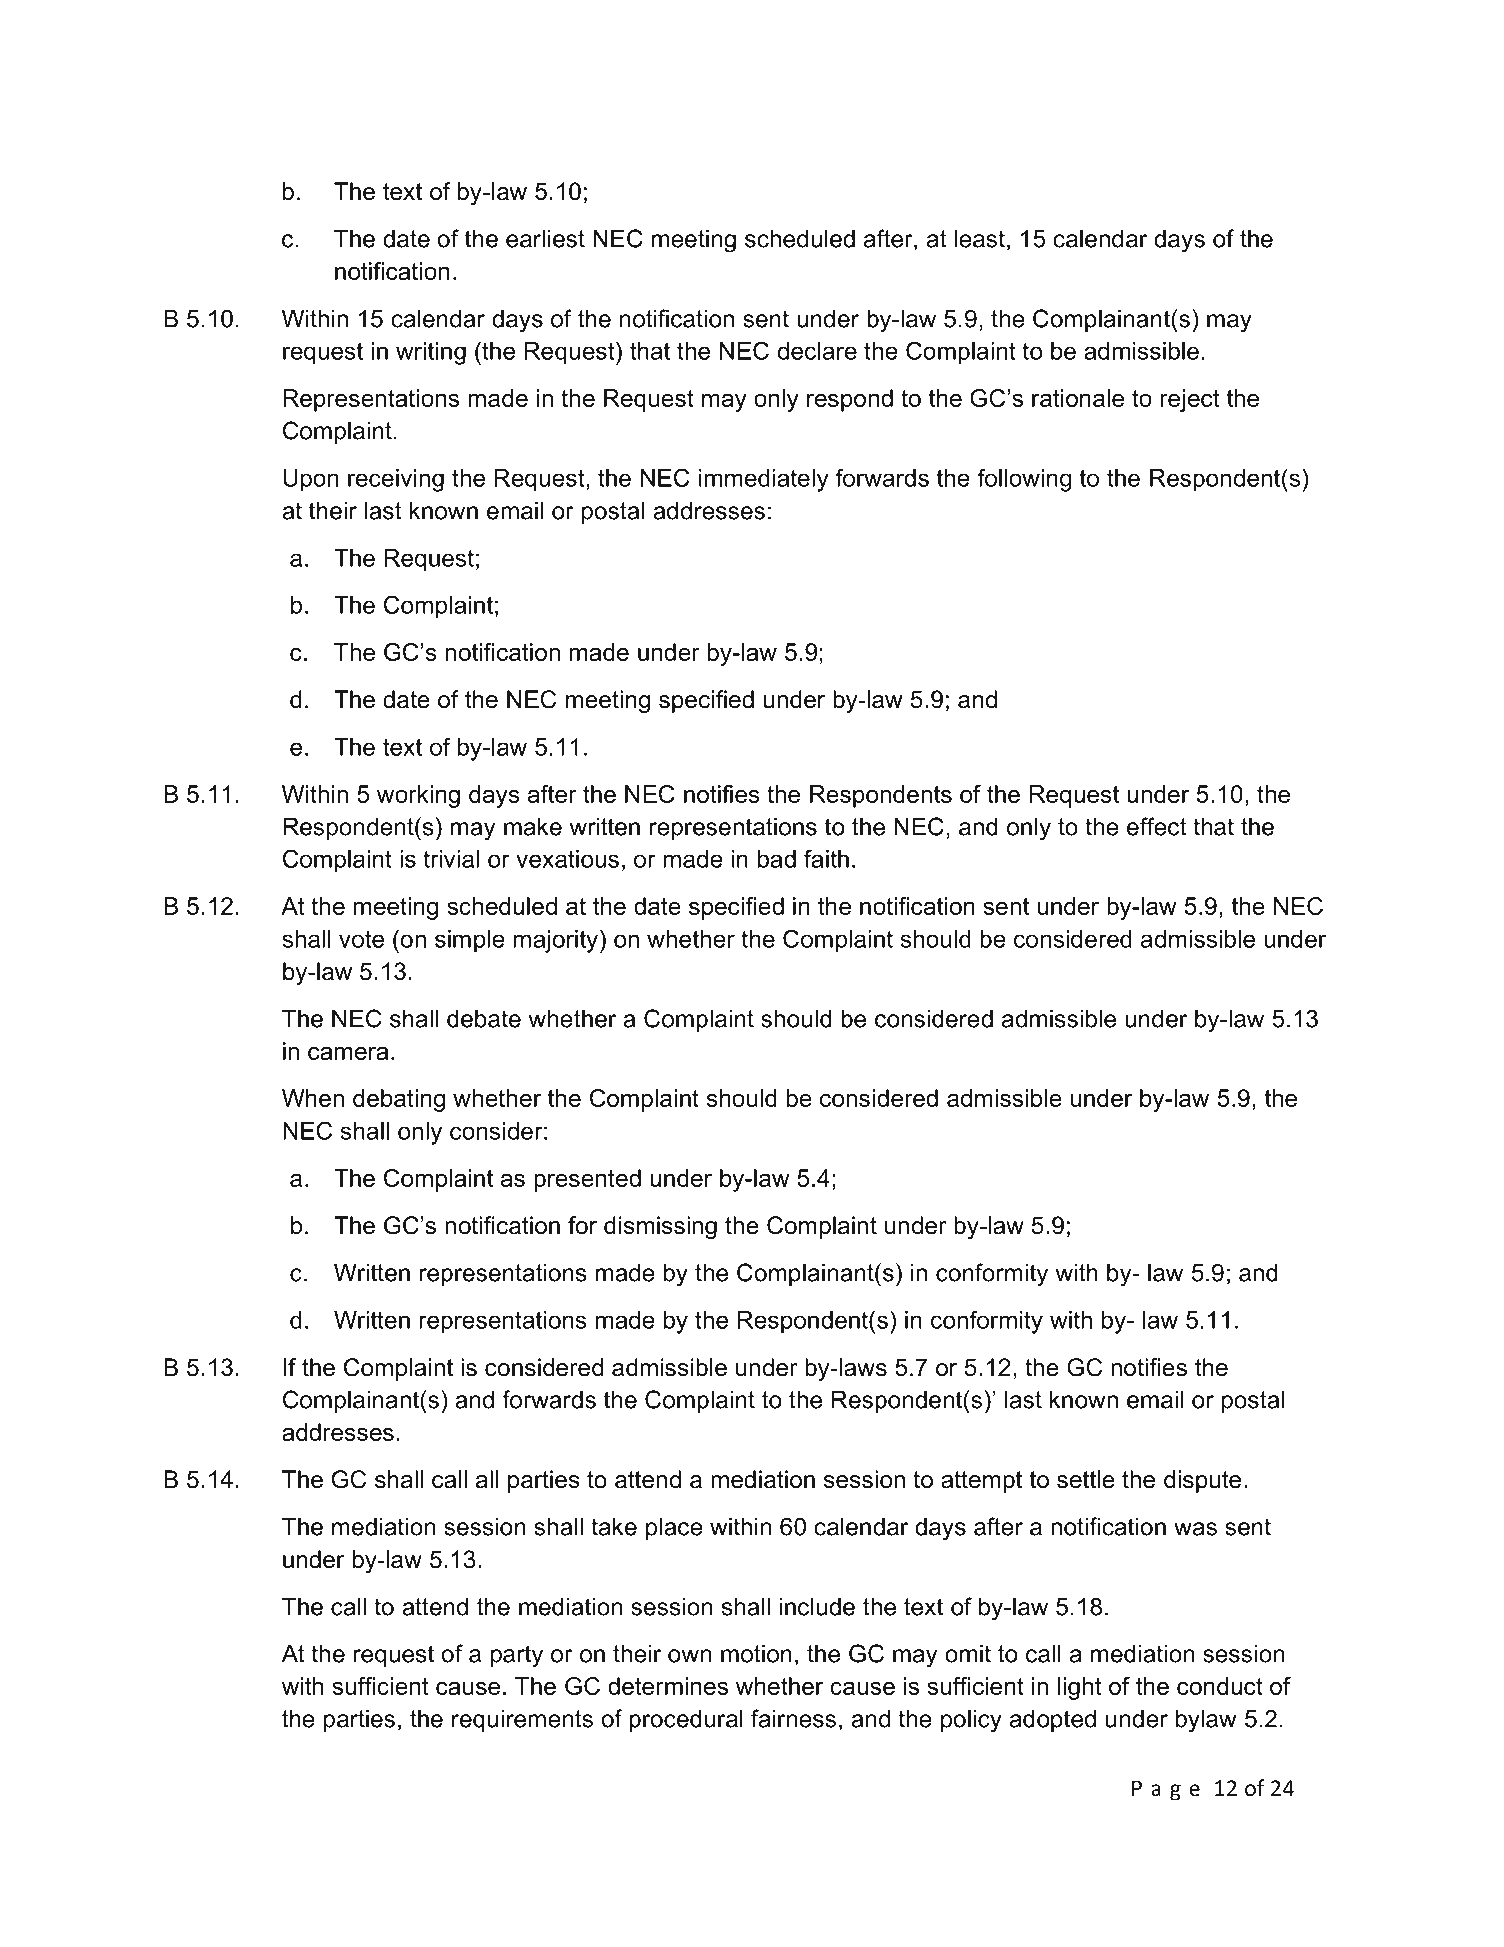 This document has height=1947, width=1504. Describe the element at coordinates (777, 859) in the document. I see `bad` at that location.
